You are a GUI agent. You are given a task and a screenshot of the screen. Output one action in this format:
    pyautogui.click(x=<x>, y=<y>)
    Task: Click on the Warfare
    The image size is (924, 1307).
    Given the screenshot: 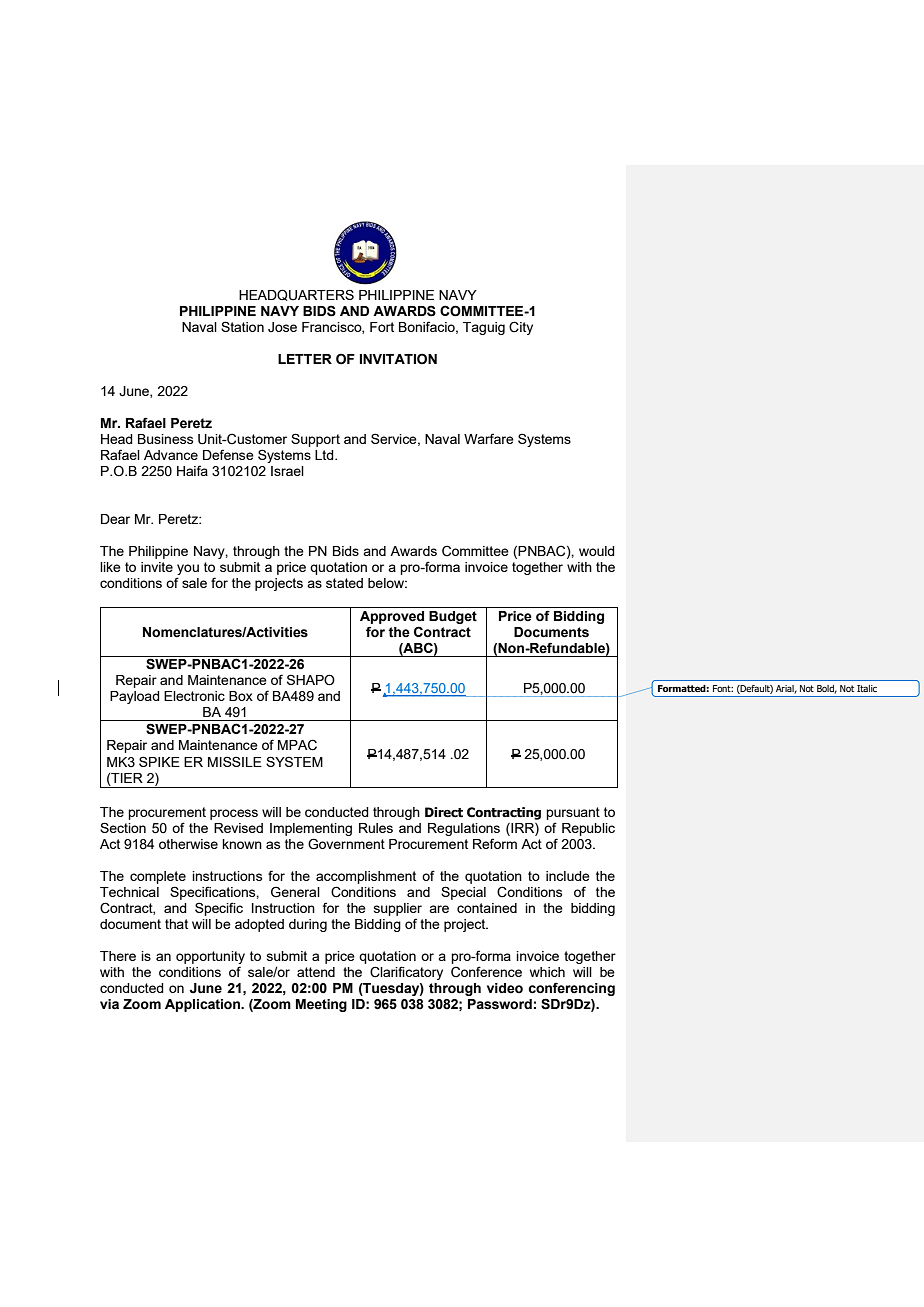 What is the action you would take?
    pyautogui.click(x=489, y=438)
